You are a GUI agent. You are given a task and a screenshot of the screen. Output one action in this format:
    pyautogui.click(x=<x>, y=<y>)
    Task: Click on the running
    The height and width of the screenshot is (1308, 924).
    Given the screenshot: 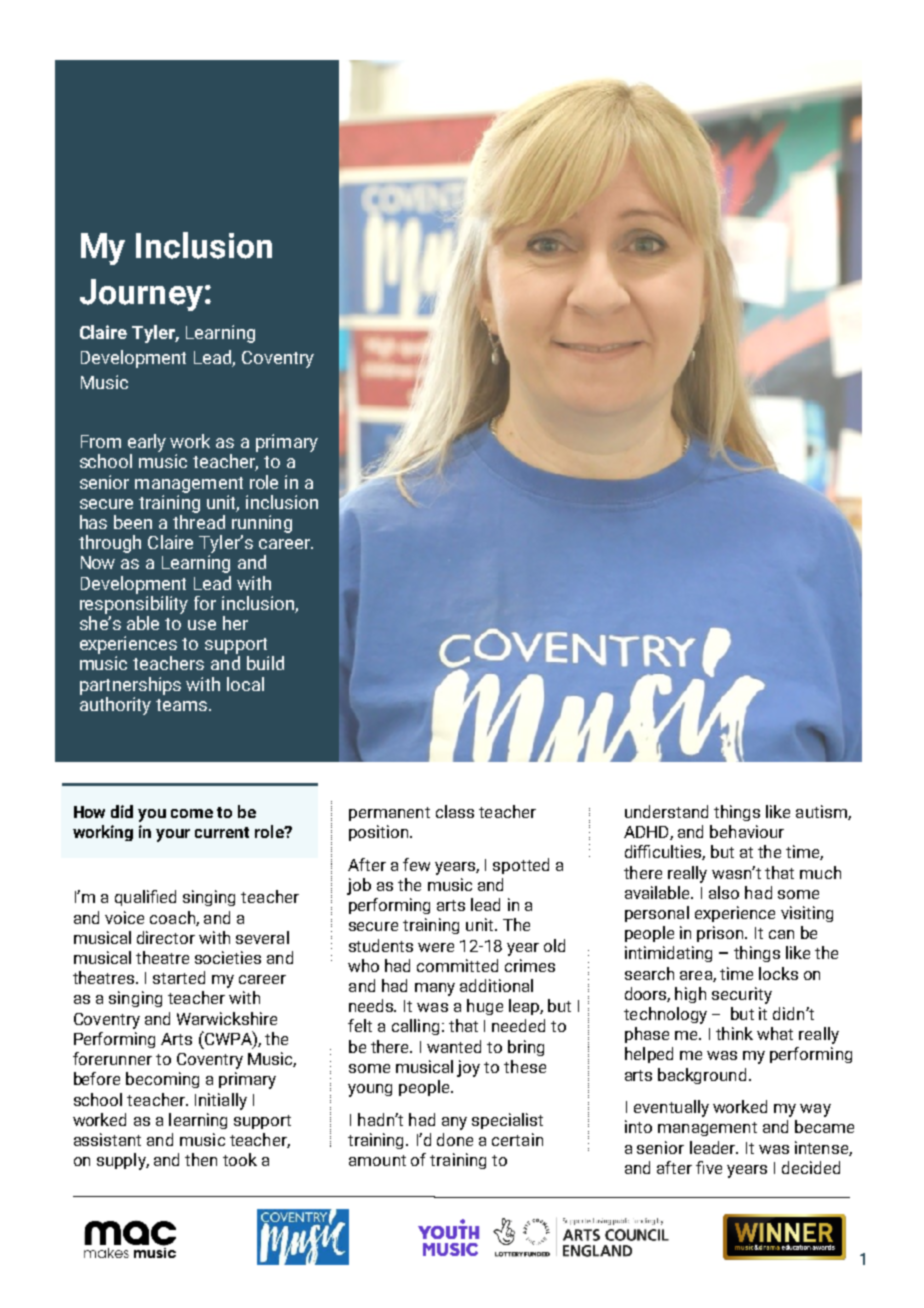 What is the action you would take?
    pyautogui.click(x=262, y=524)
